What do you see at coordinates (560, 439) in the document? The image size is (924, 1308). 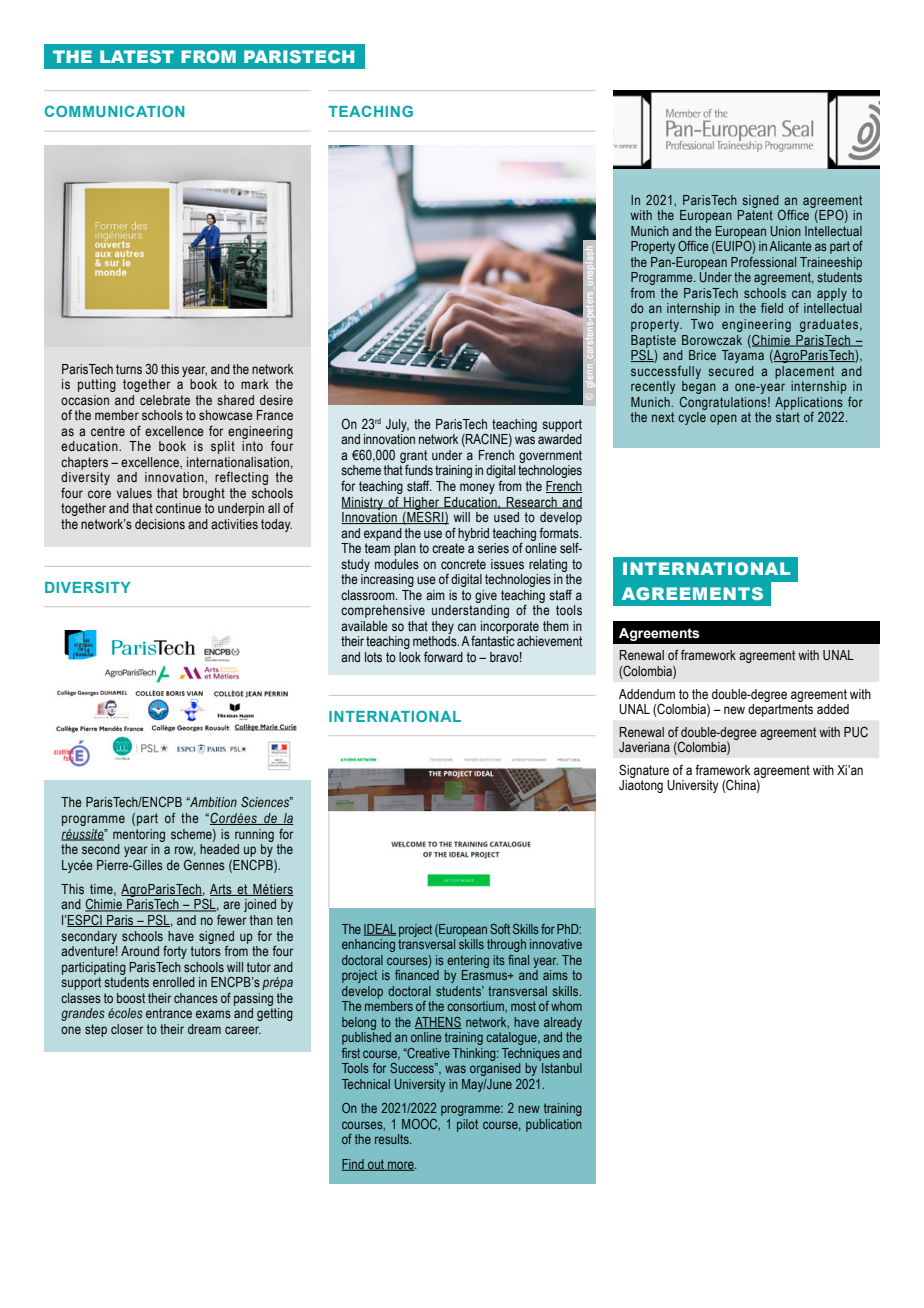 I see `awarded` at bounding box center [560, 439].
